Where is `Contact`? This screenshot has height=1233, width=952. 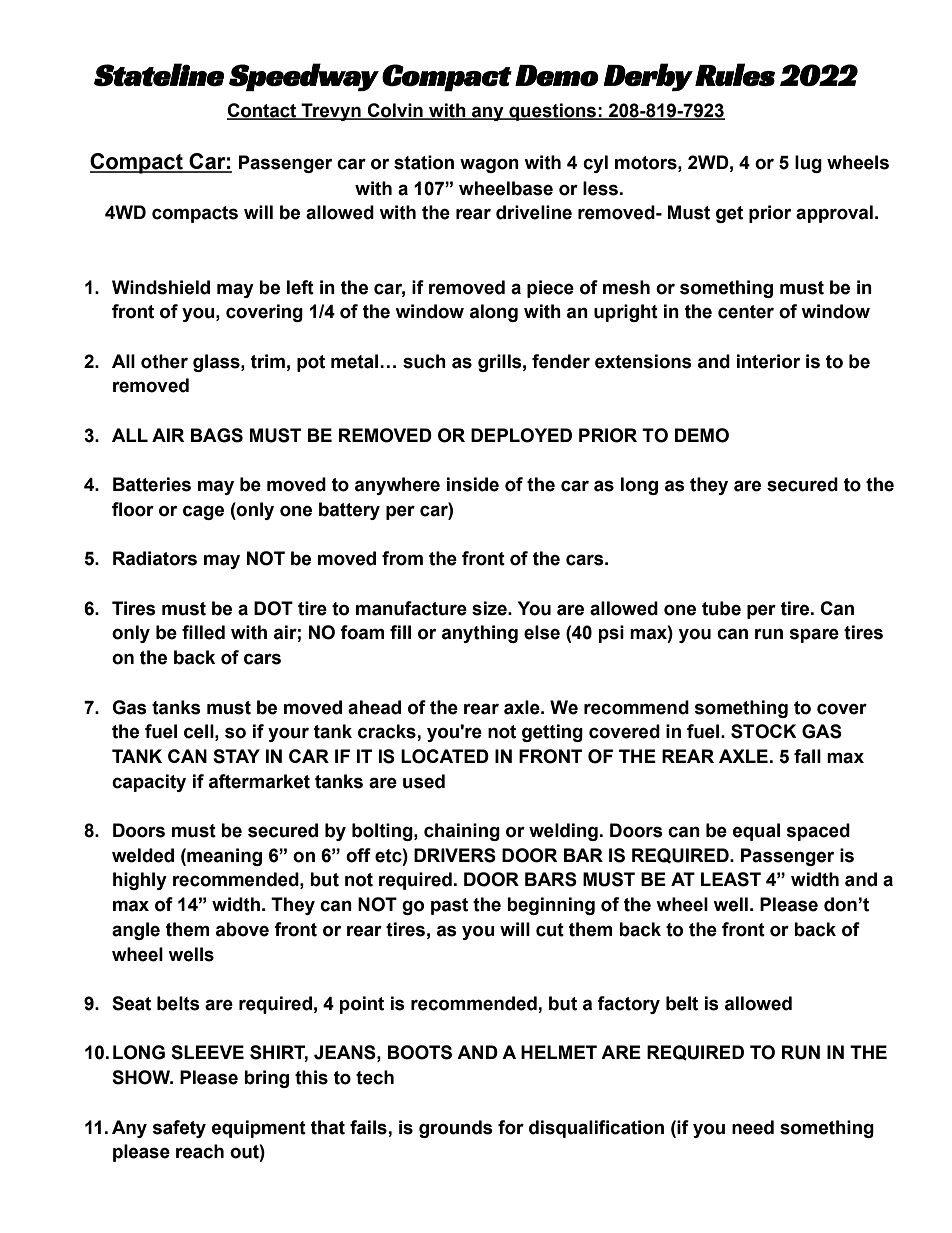
Contact is located at coordinates (263, 111).
